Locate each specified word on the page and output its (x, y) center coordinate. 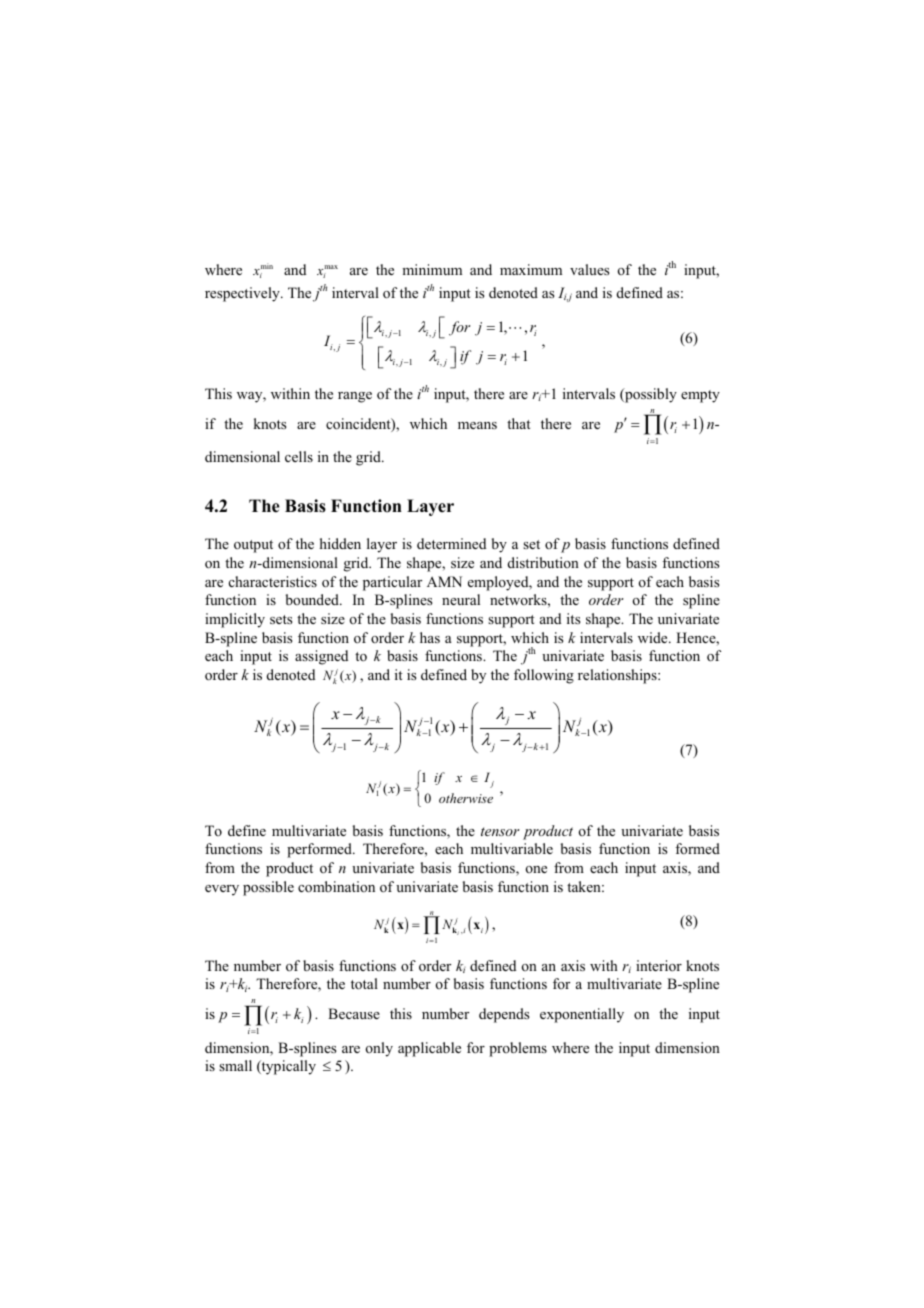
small (235, 1065)
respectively (243, 294)
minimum (432, 269)
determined (451, 543)
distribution (543, 562)
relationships (618, 676)
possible (268, 888)
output (253, 546)
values (589, 269)
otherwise (466, 798)
